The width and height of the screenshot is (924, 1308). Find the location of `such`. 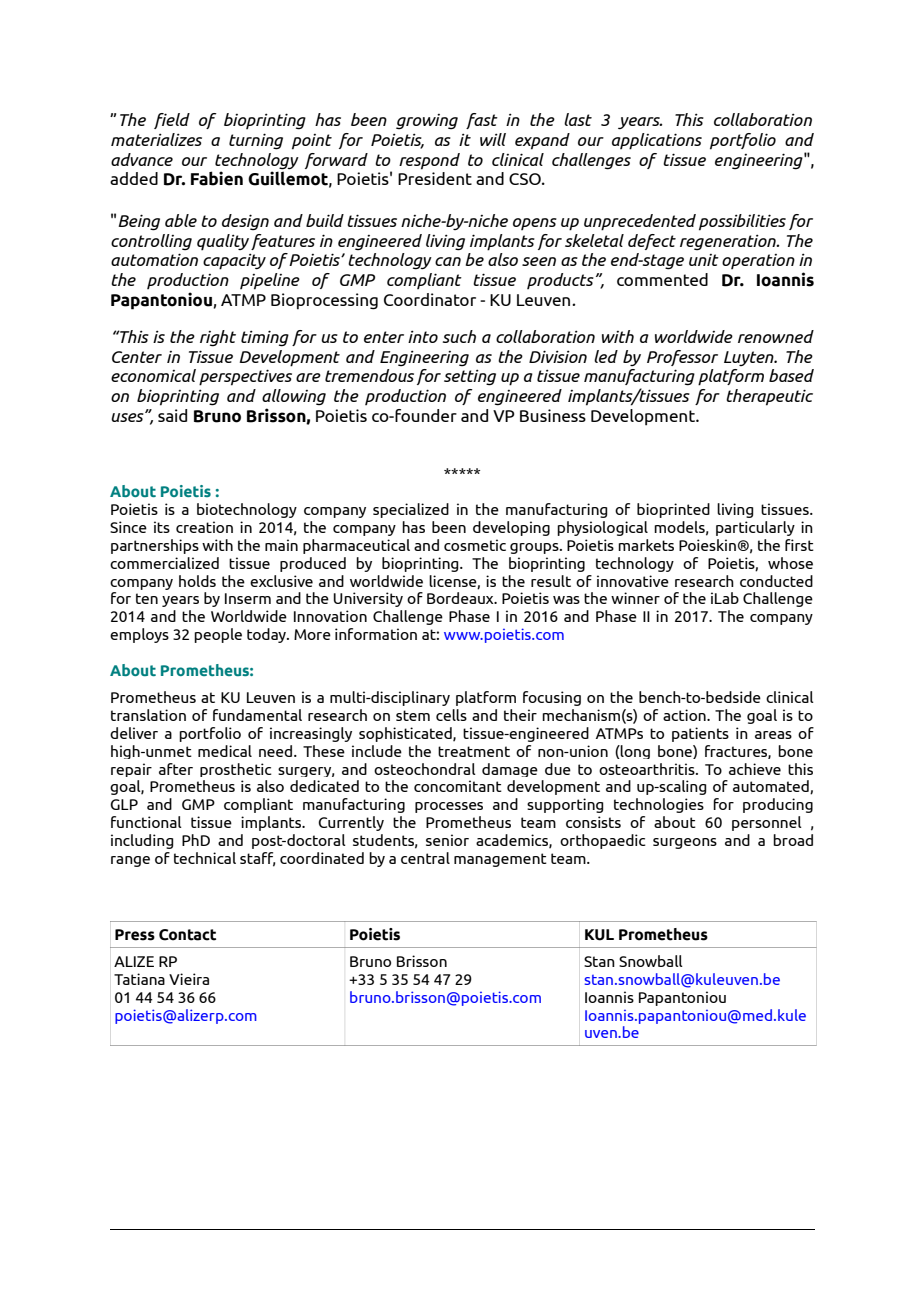

such is located at coordinates (459, 336).
